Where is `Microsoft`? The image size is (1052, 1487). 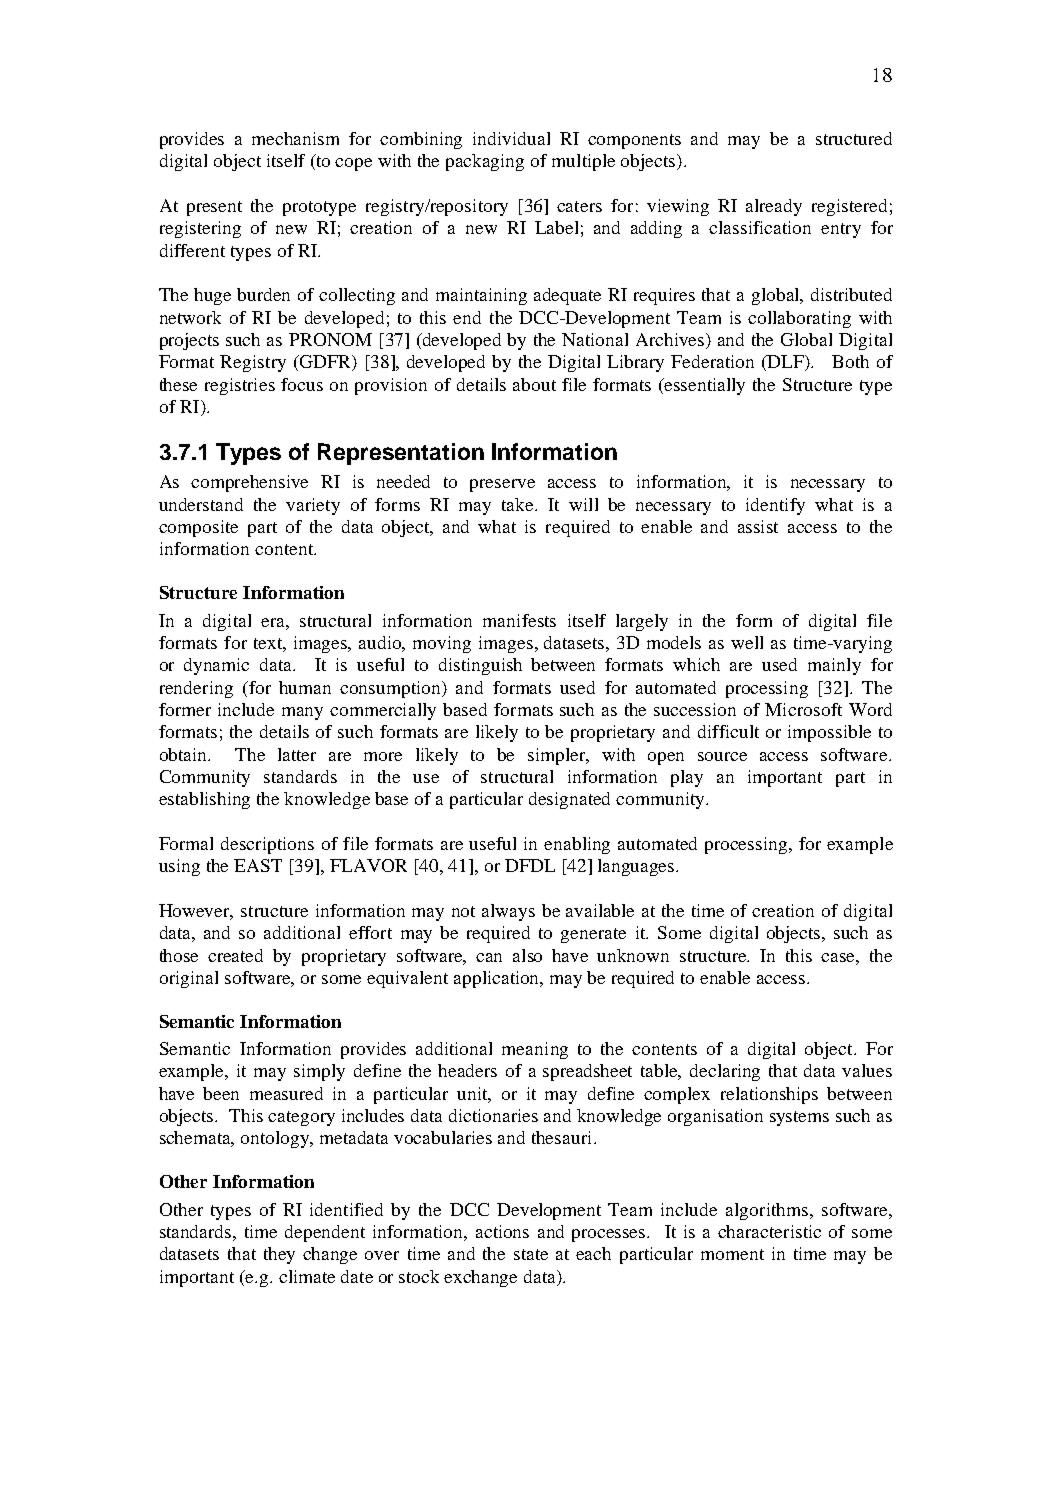
Microsoft is located at coordinates (803, 709).
